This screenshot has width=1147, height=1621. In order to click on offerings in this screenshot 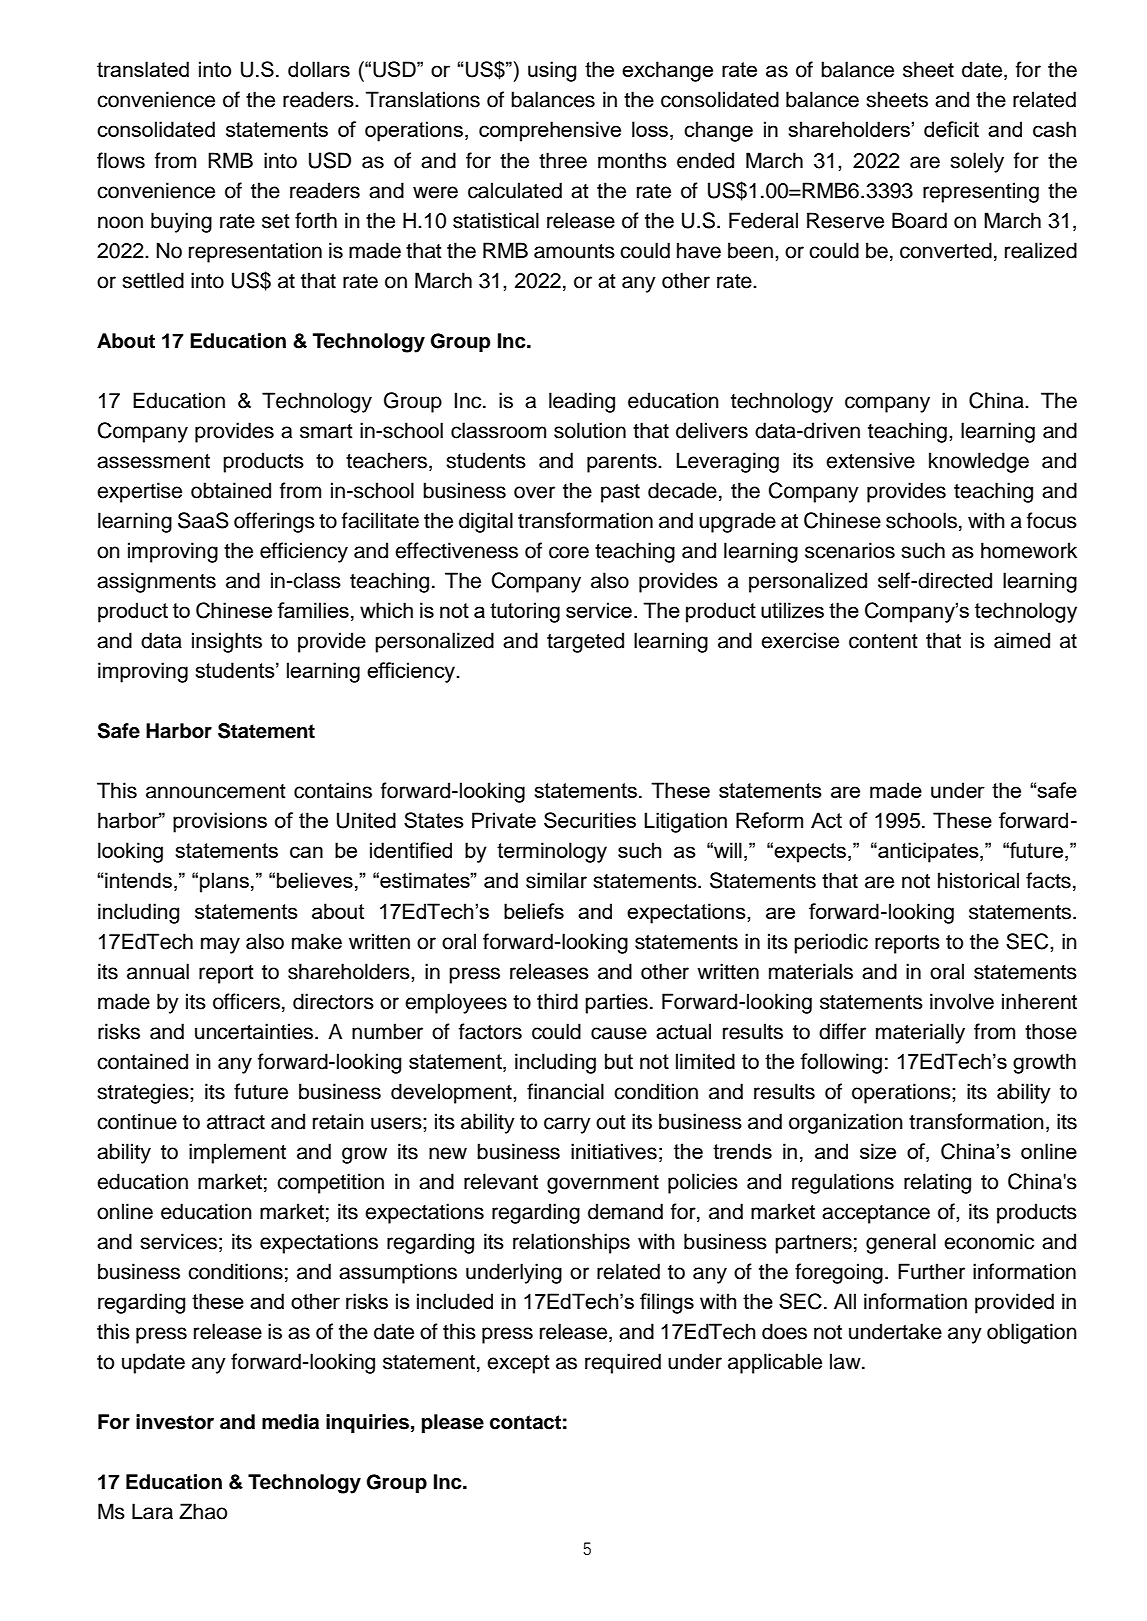, I will do `click(274, 522)`.
